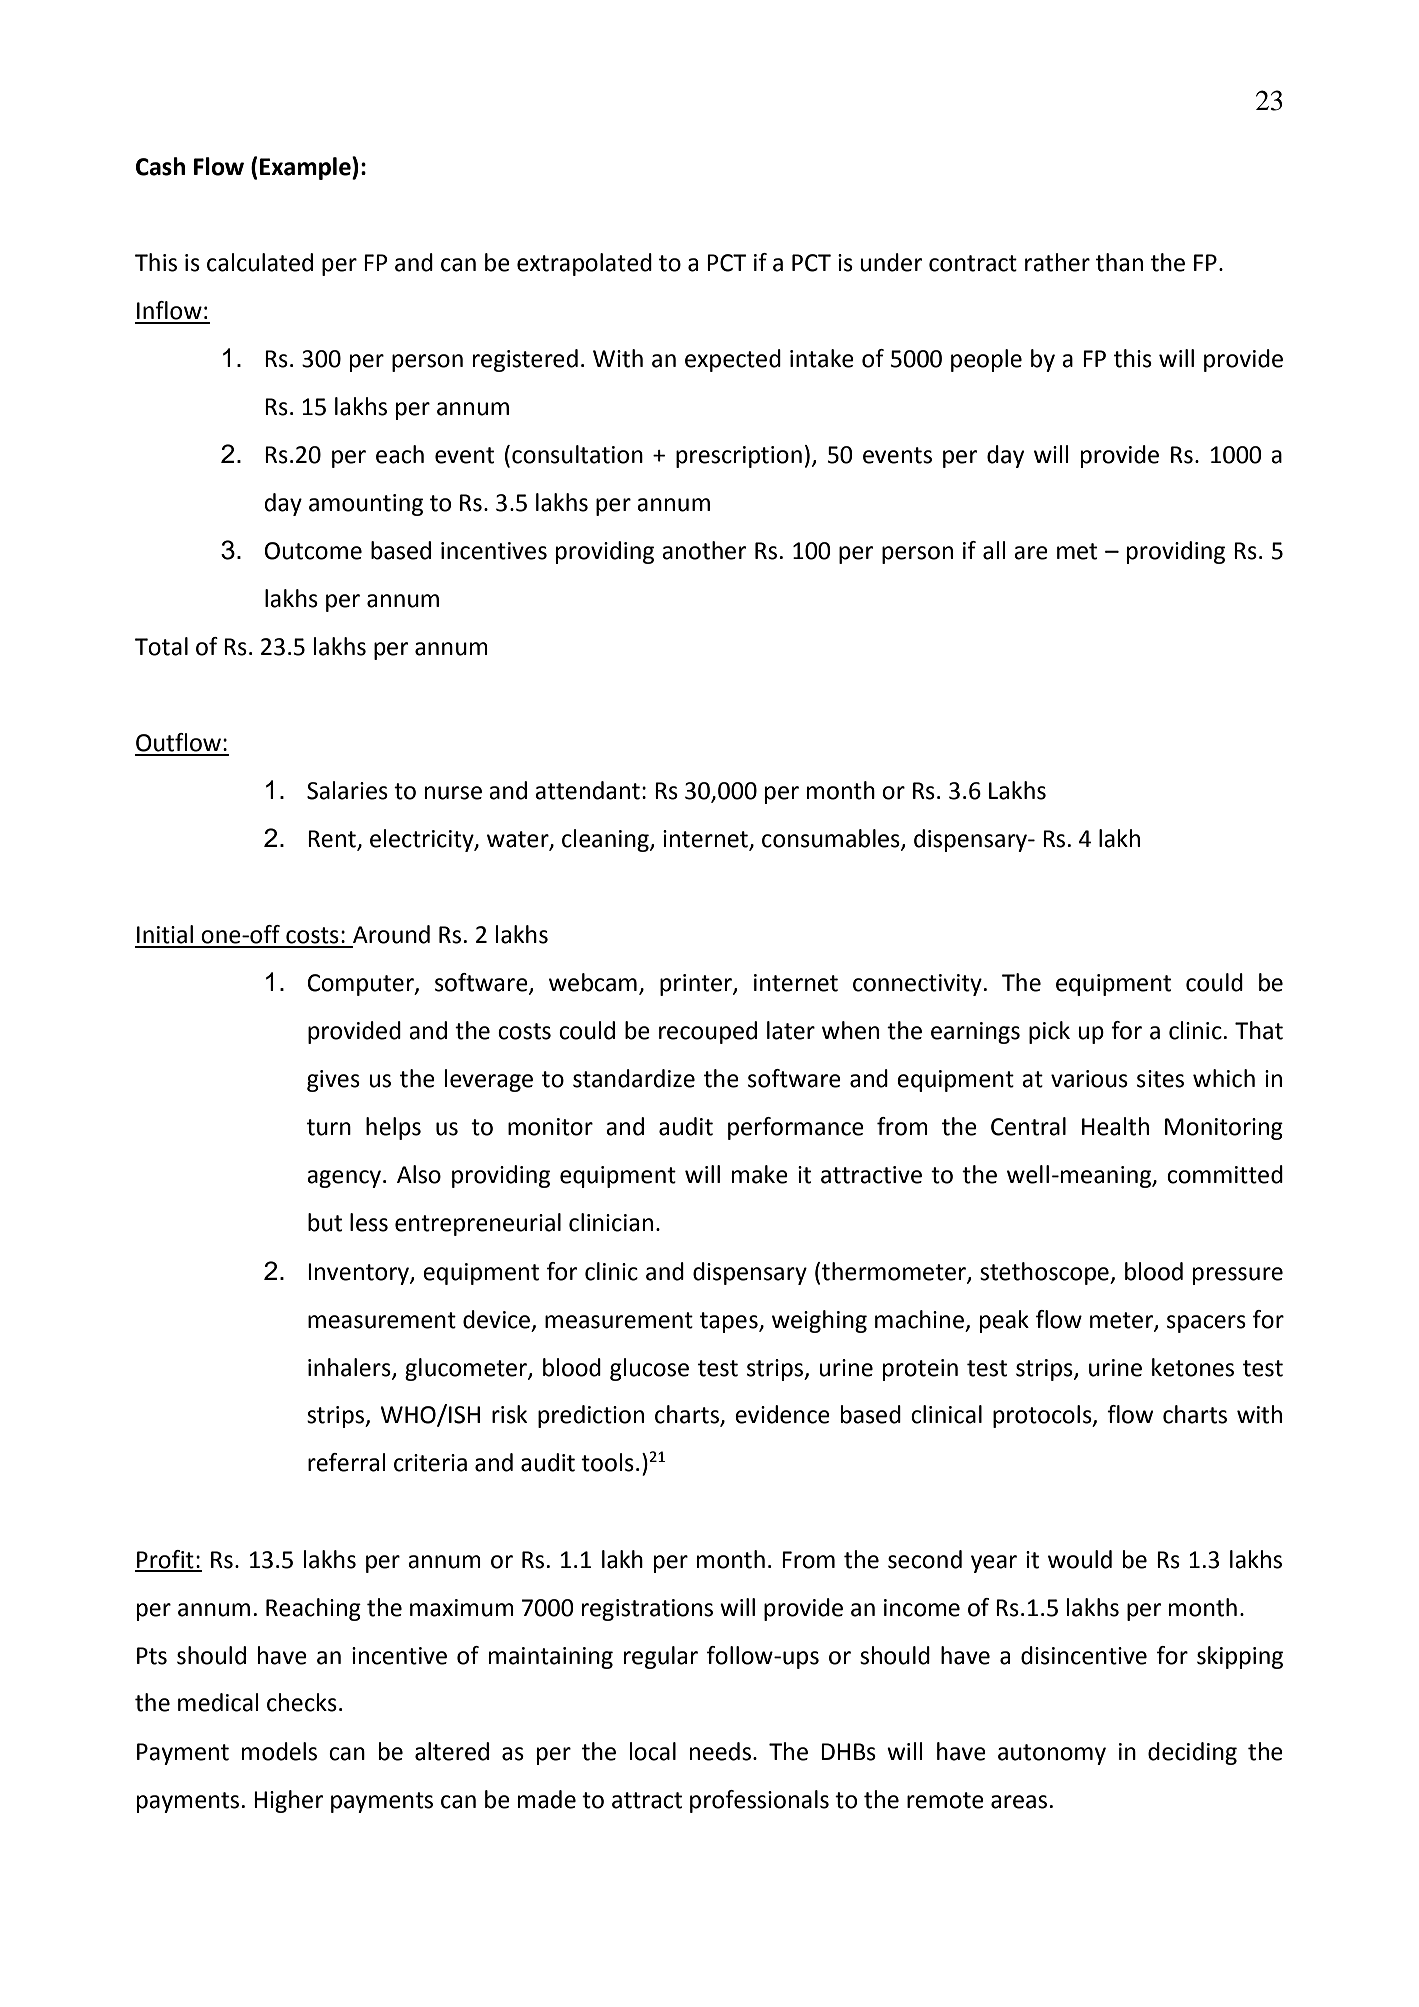  Describe the element at coordinates (994, 550) in the page. I see `all` at that location.
